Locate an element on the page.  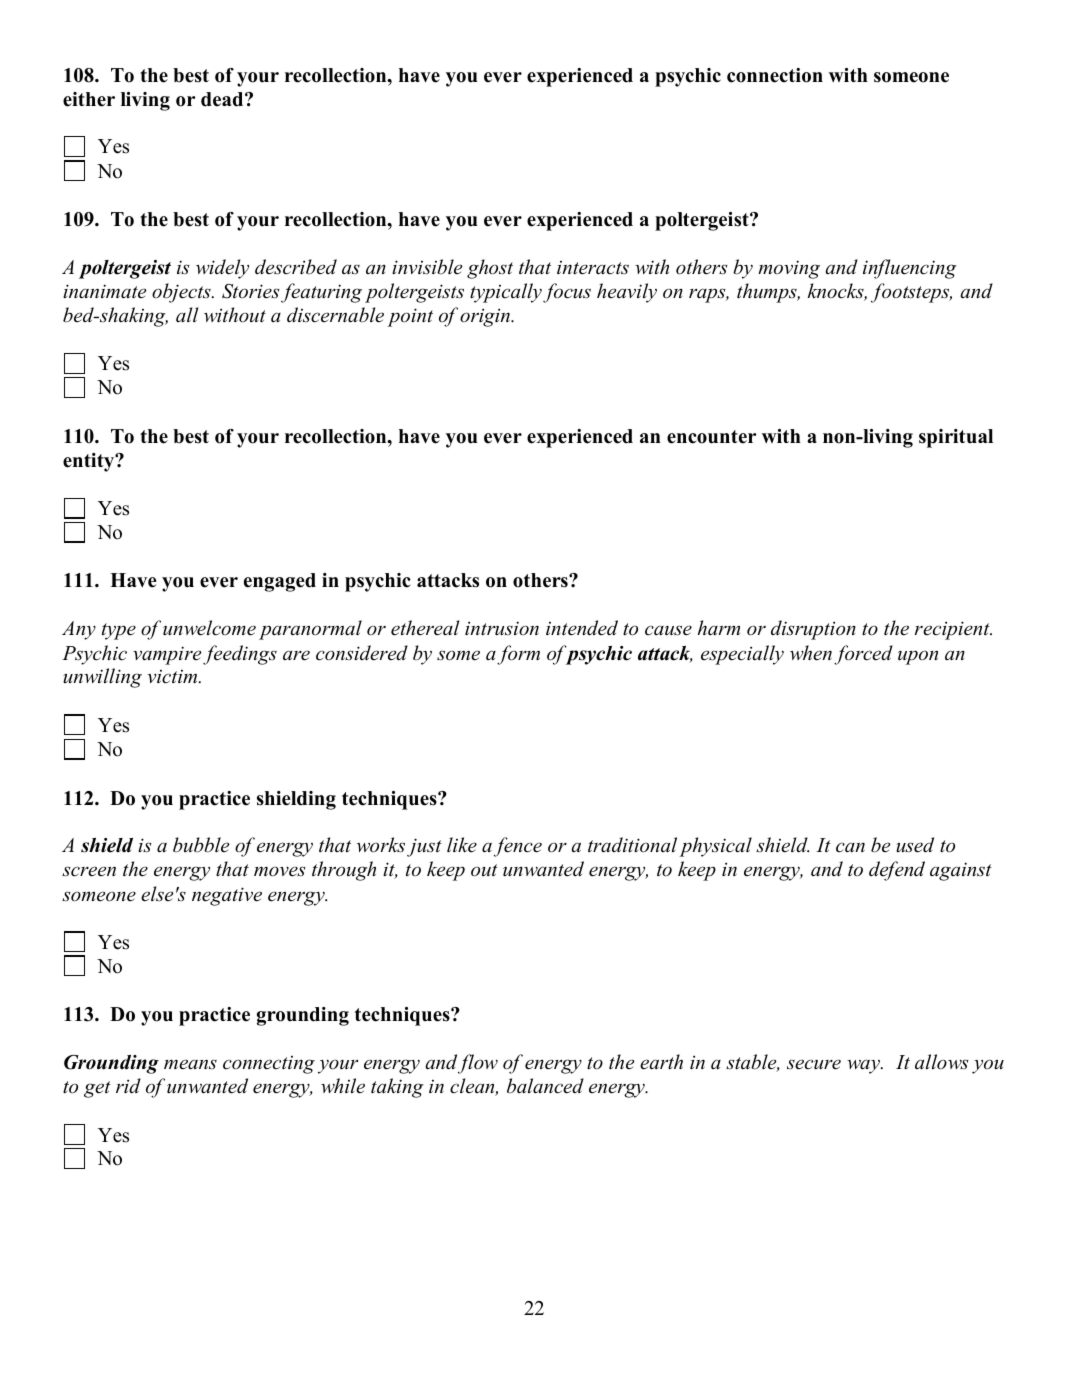
moving is located at coordinates (789, 269).
